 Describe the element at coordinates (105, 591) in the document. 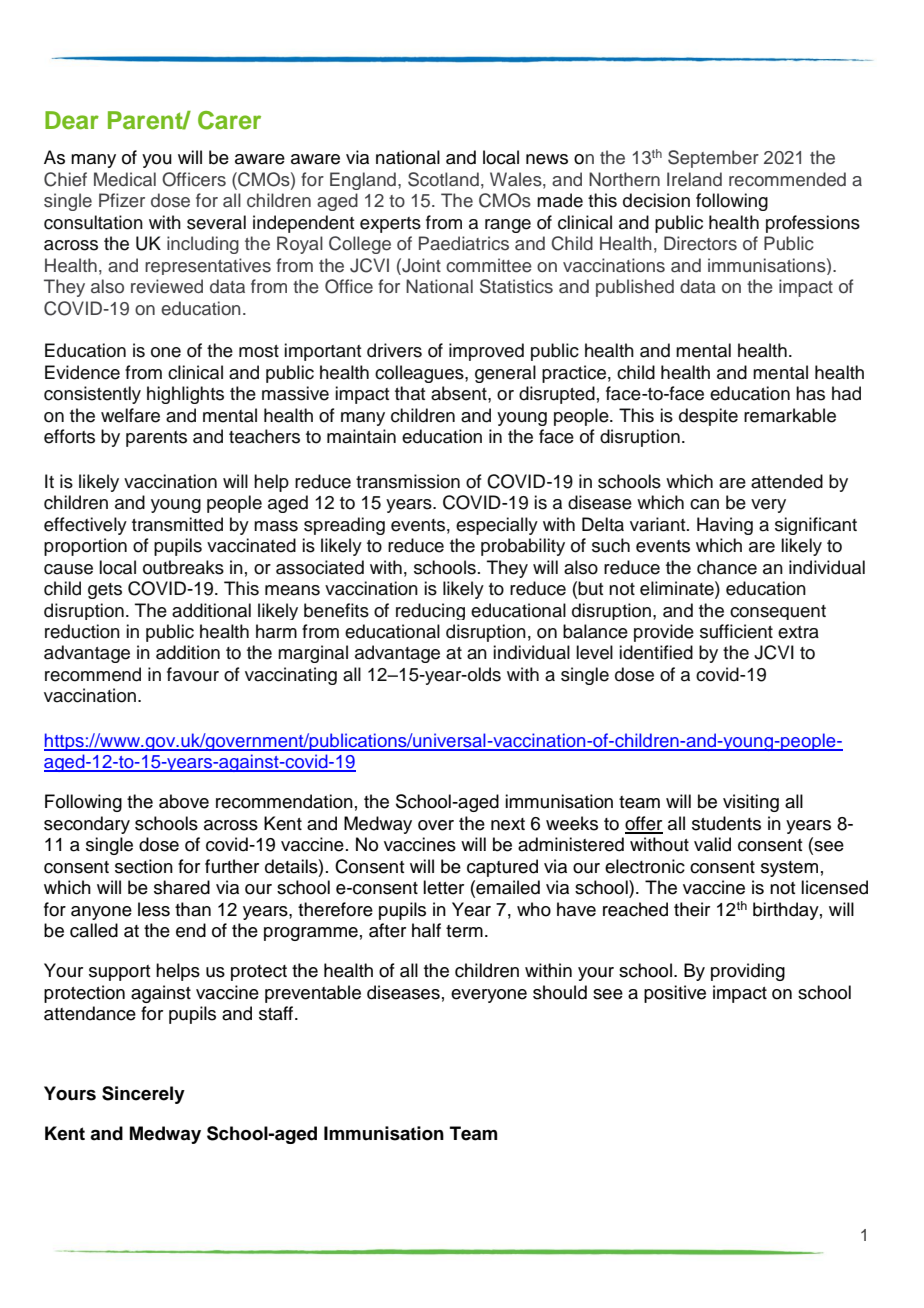

I see `gets` at that location.
